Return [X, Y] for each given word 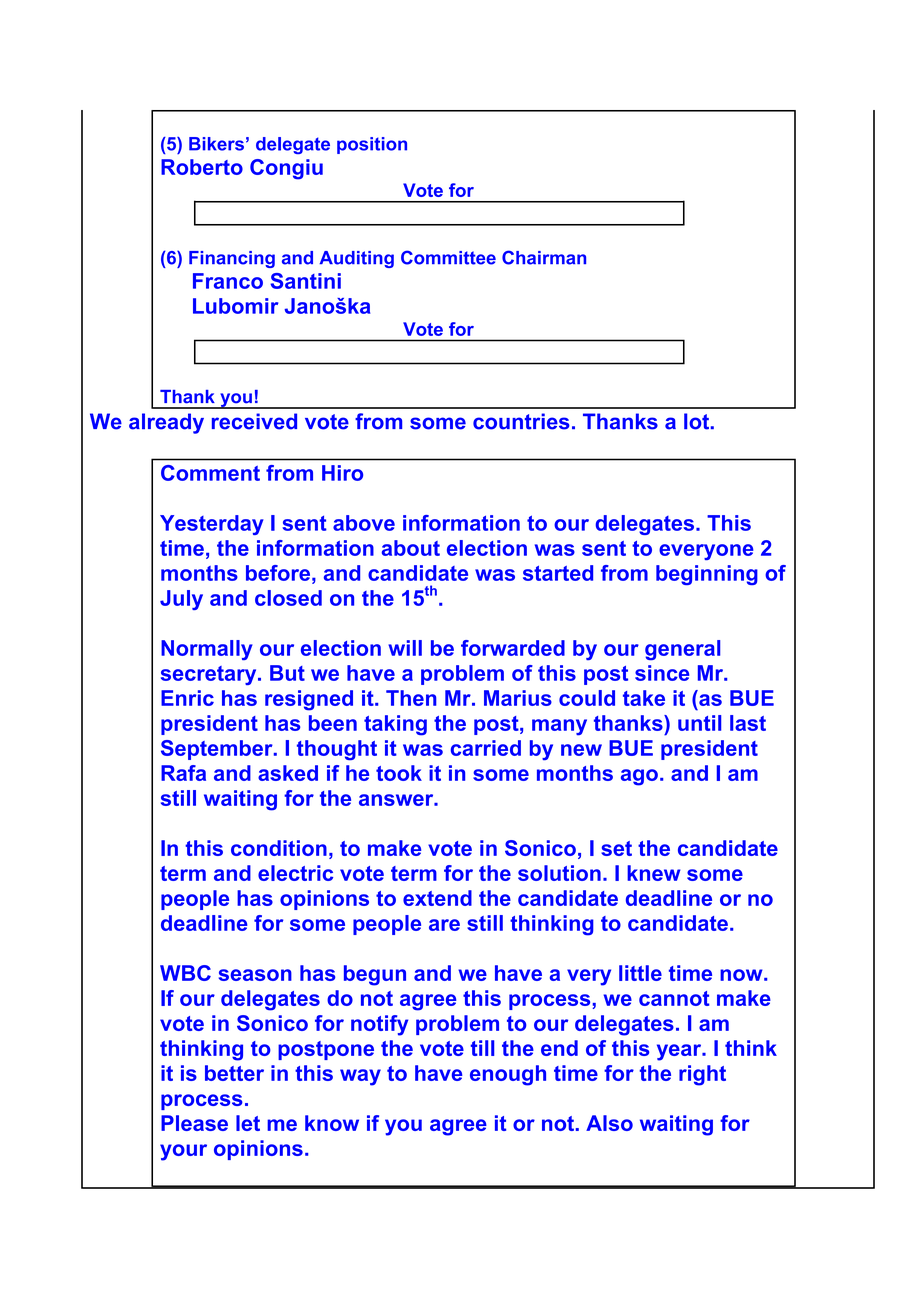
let [248, 1123]
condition [279, 848]
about [411, 548]
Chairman [544, 257]
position [372, 145]
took [399, 773]
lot [698, 421]
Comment [210, 473]
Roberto [202, 167]
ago [639, 777]
